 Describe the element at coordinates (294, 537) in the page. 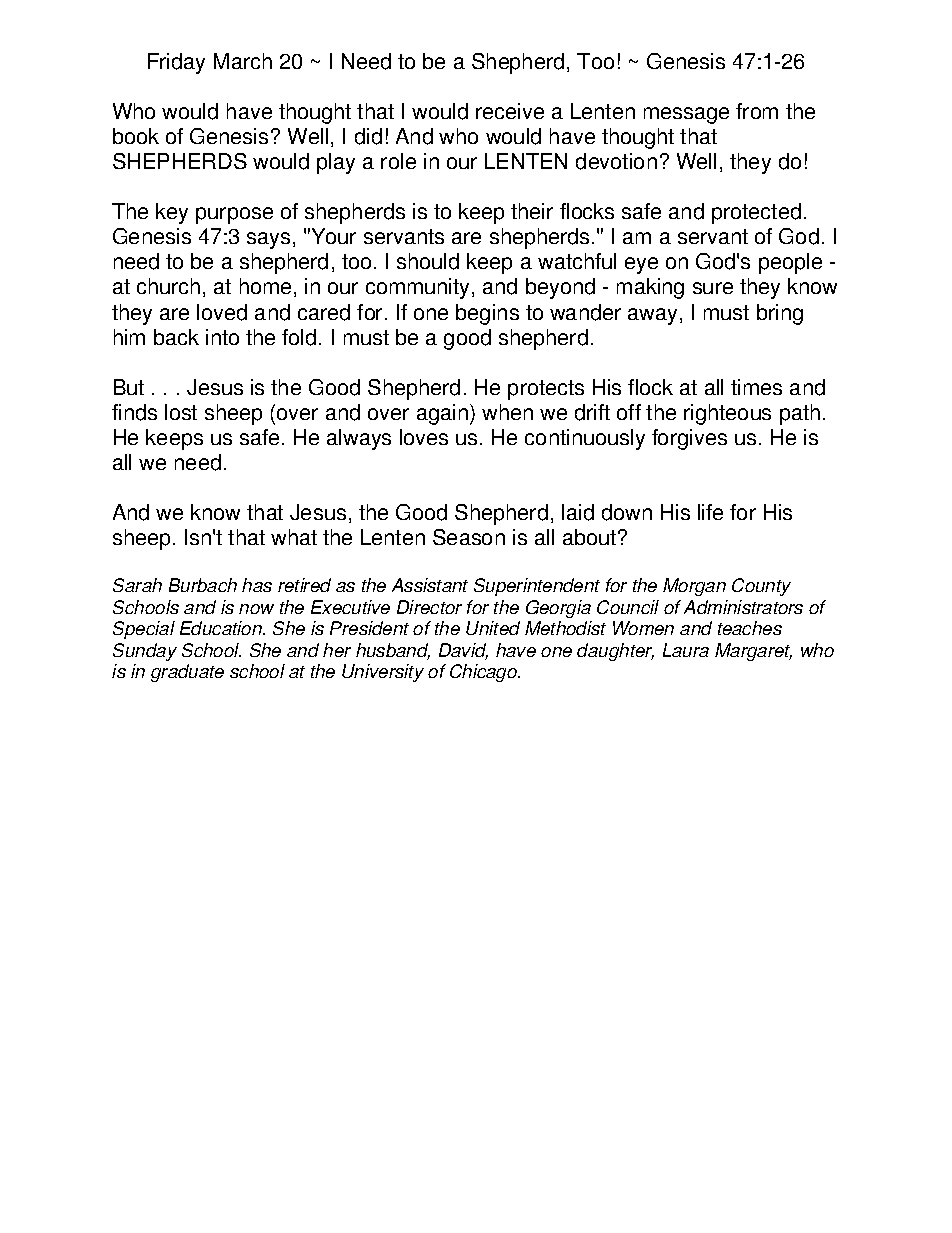

I see `what` at that location.
